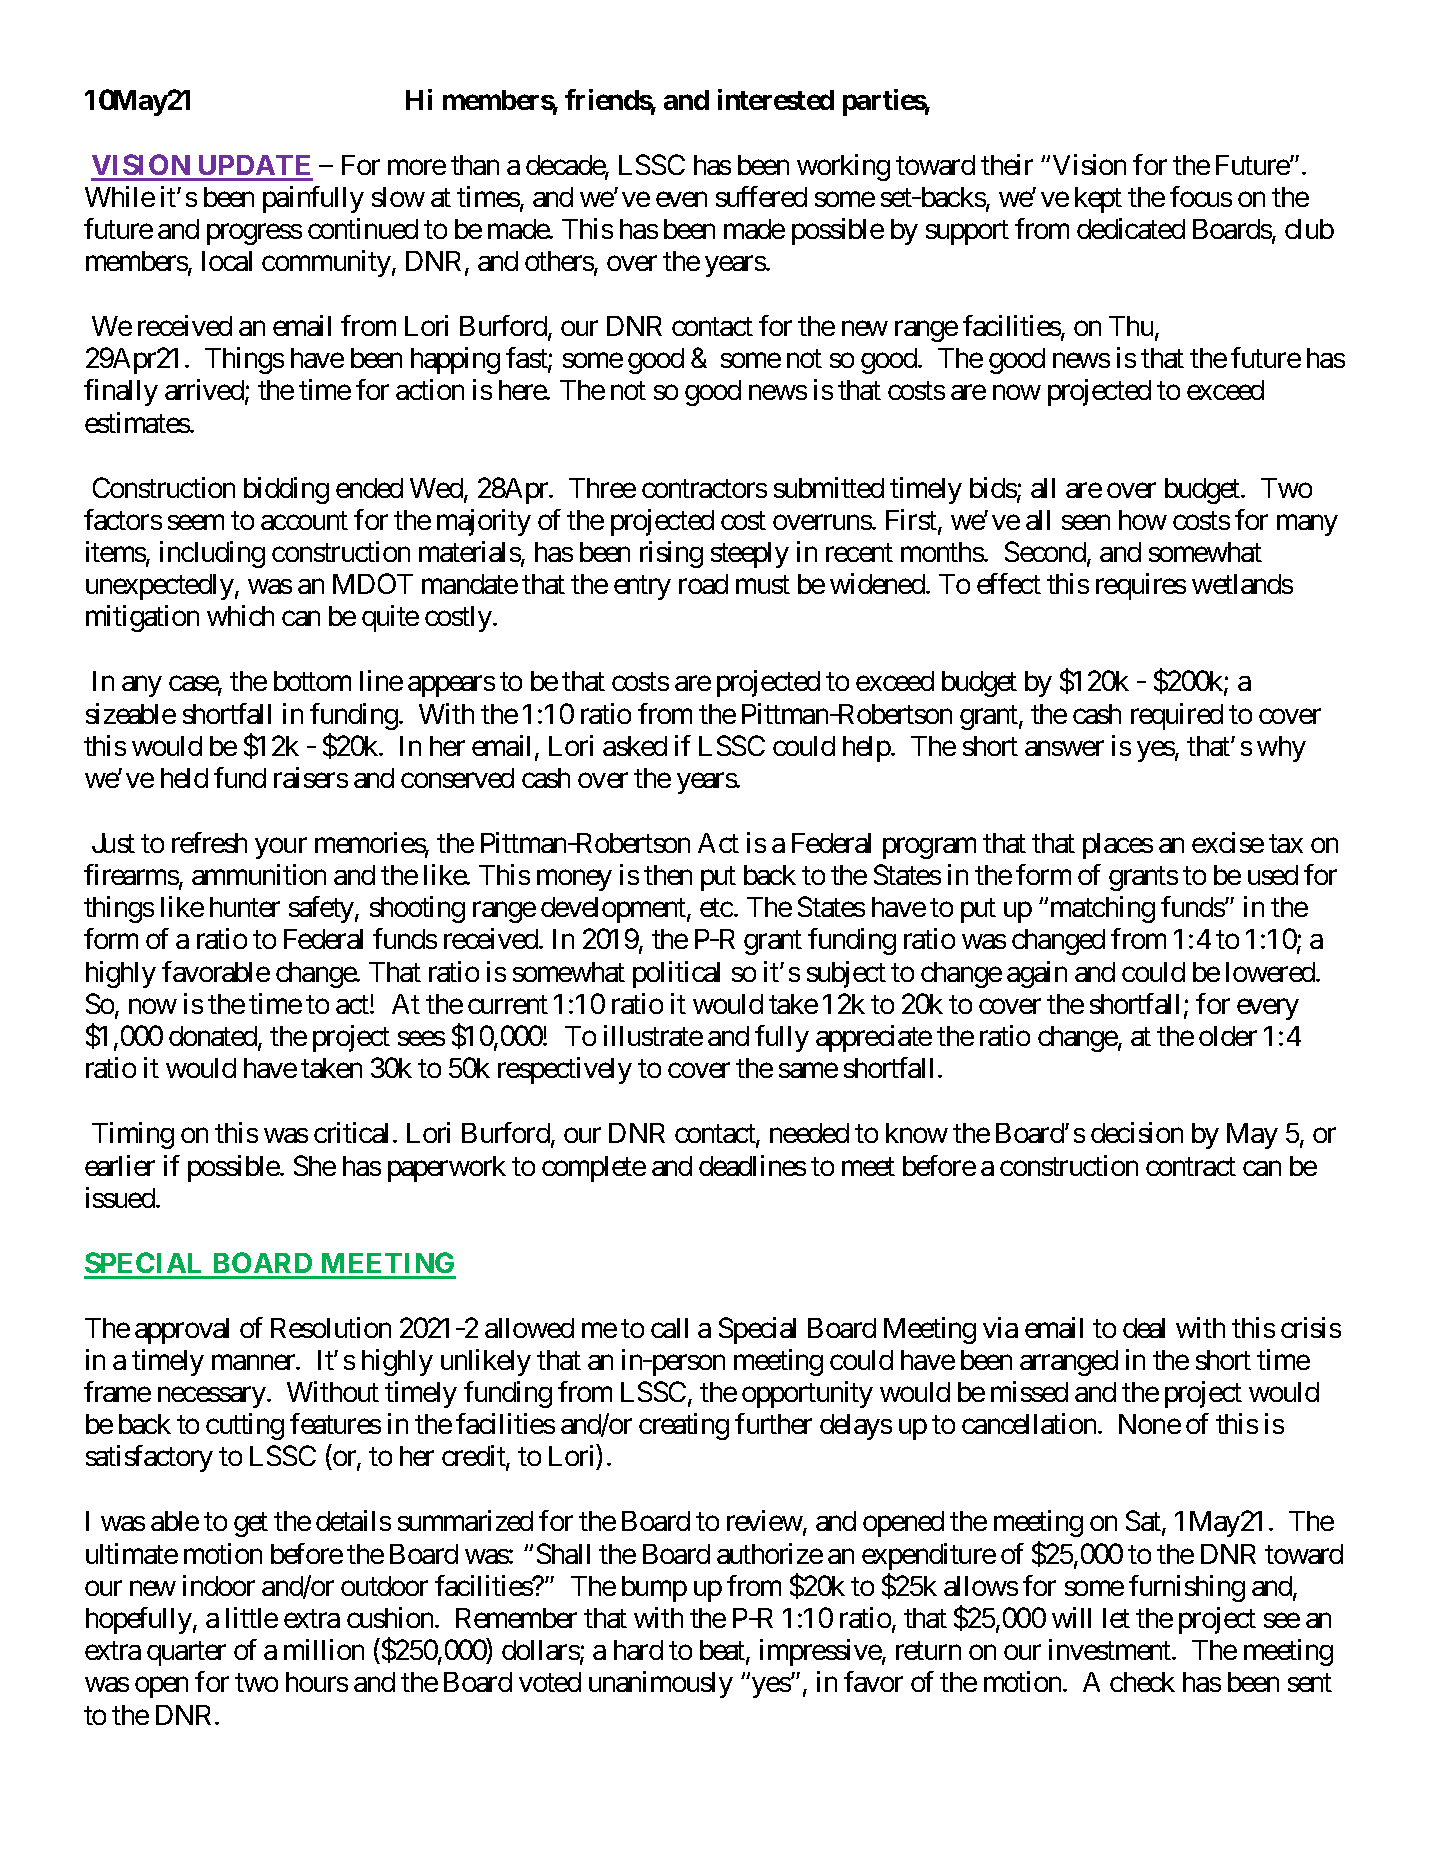 The height and width of the page is (1849, 1429). What do you see at coordinates (1098, 200) in the page?
I see `kept` at bounding box center [1098, 200].
